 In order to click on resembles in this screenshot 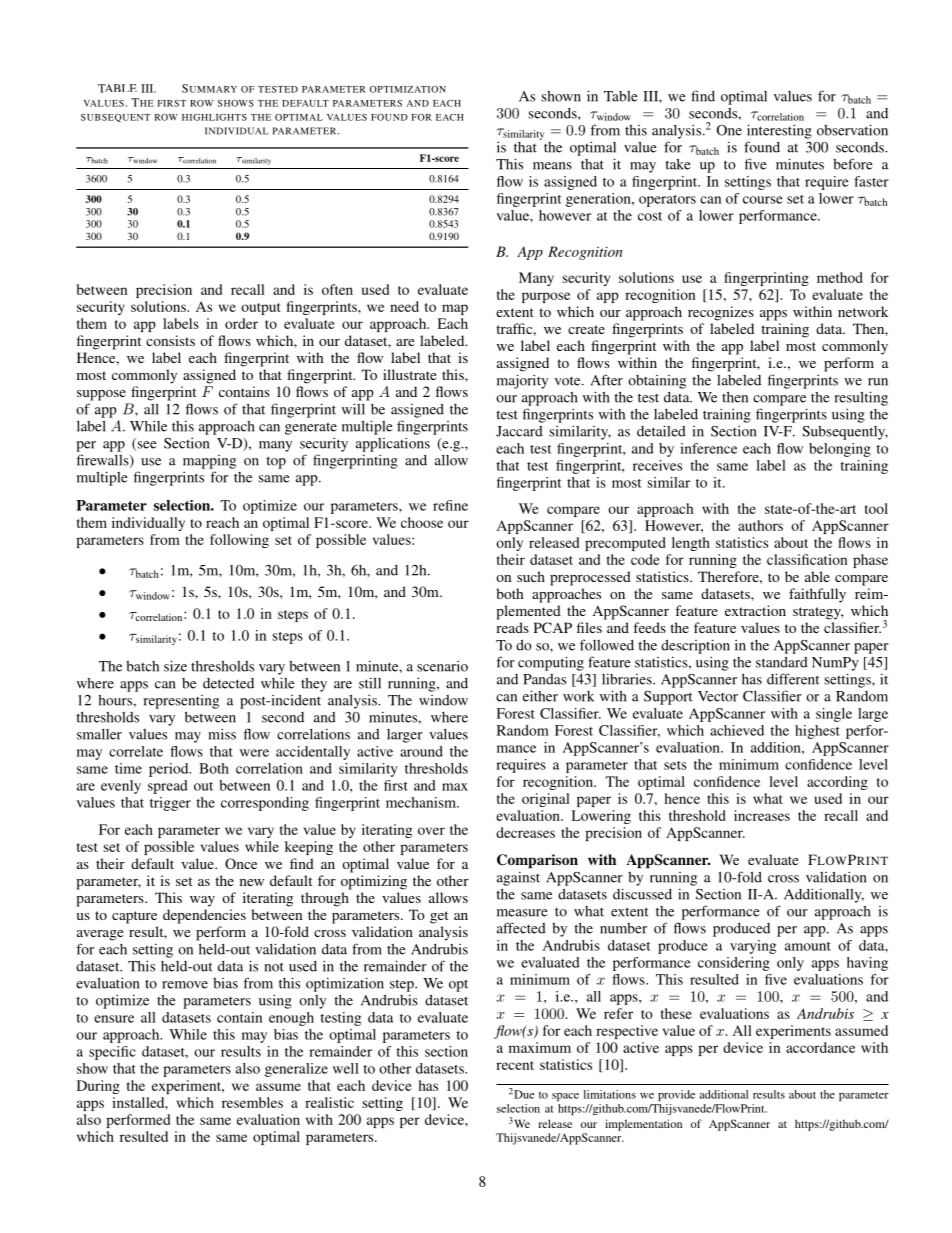, I will do `click(252, 1102)`.
